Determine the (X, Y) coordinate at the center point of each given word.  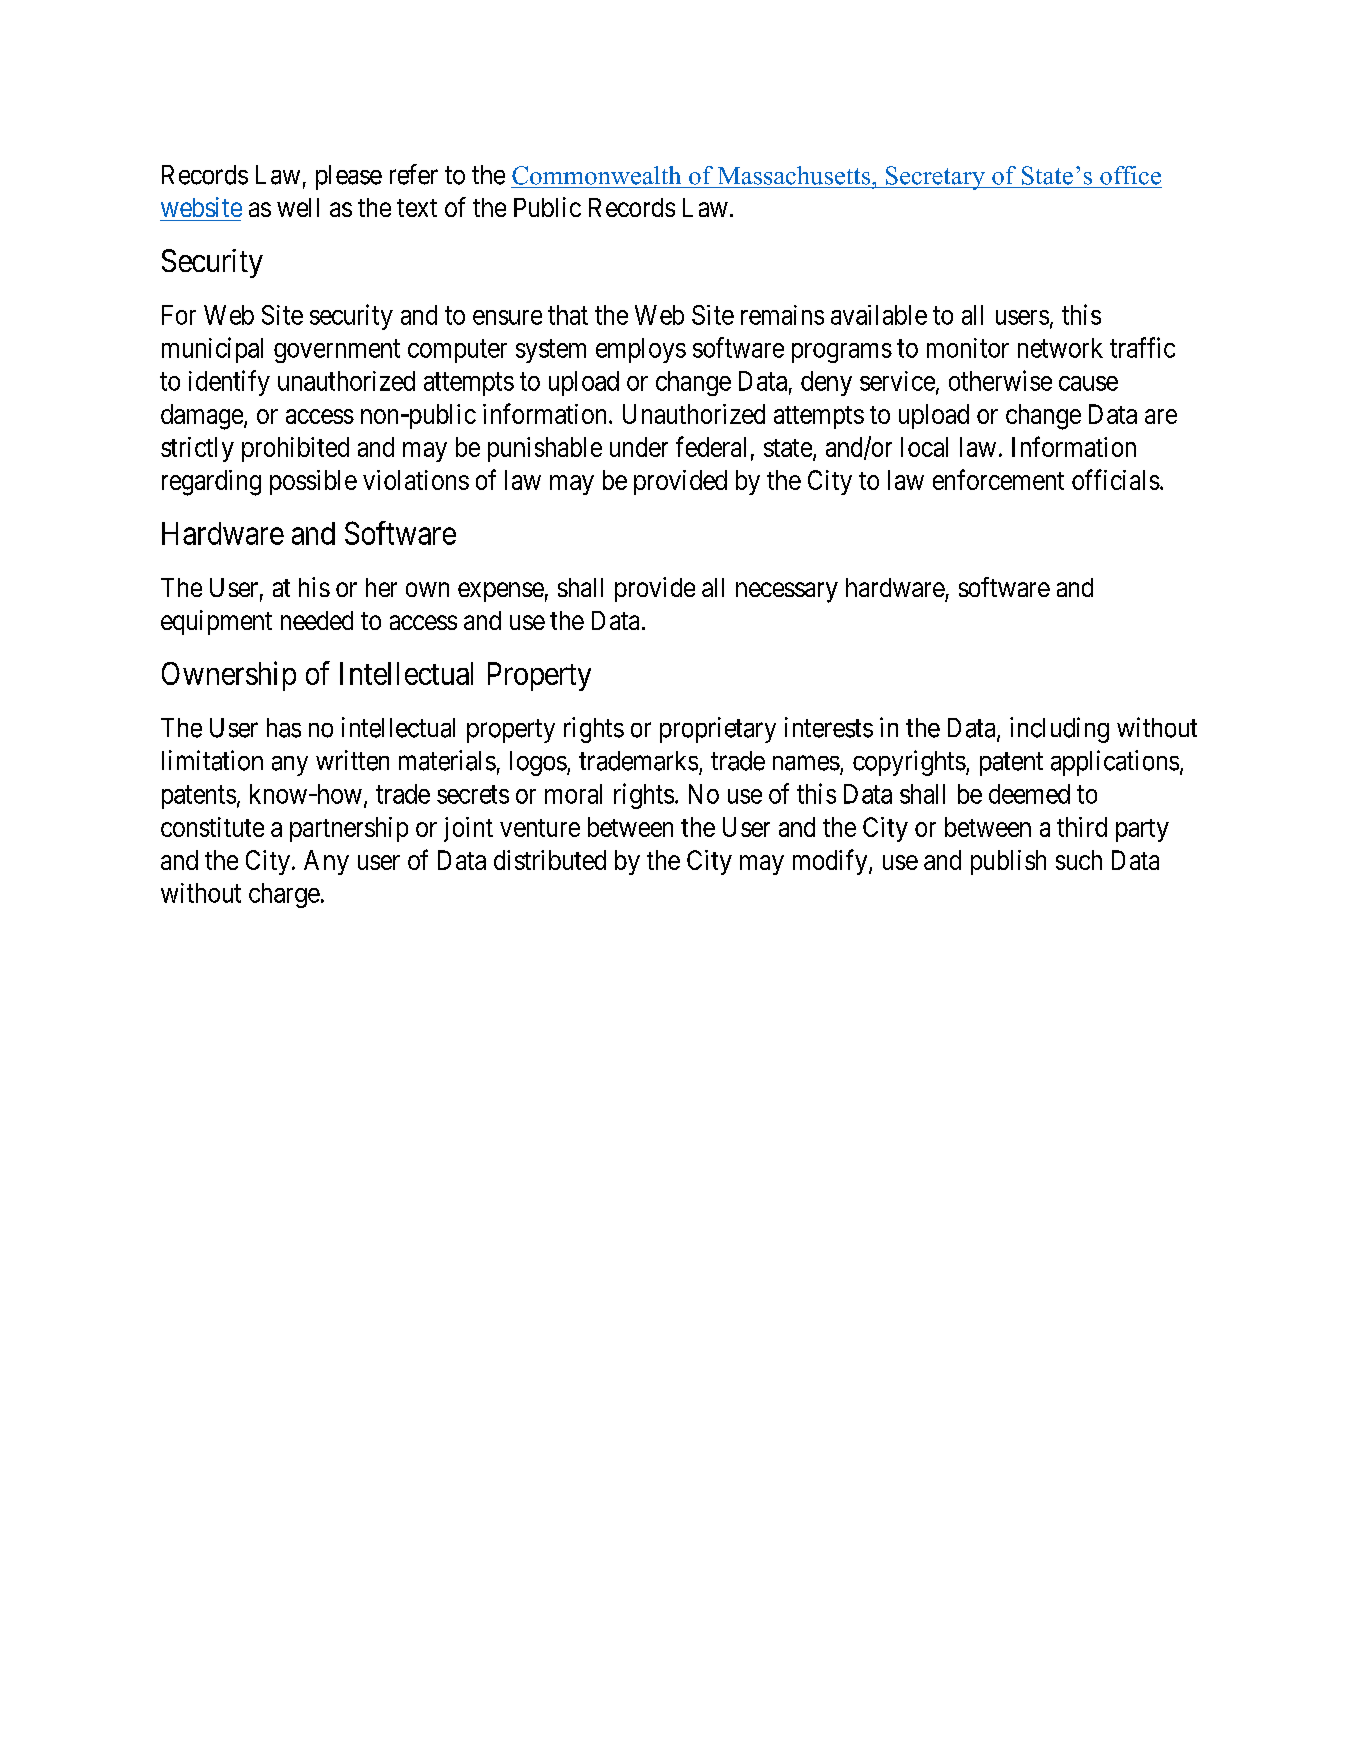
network (1060, 348)
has (284, 728)
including (1059, 730)
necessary (787, 592)
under (639, 447)
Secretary (935, 178)
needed (317, 620)
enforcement (998, 479)
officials (1116, 479)
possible (313, 482)
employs (641, 350)
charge (284, 895)
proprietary (718, 730)
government (337, 351)
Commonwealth (596, 175)
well (298, 207)
